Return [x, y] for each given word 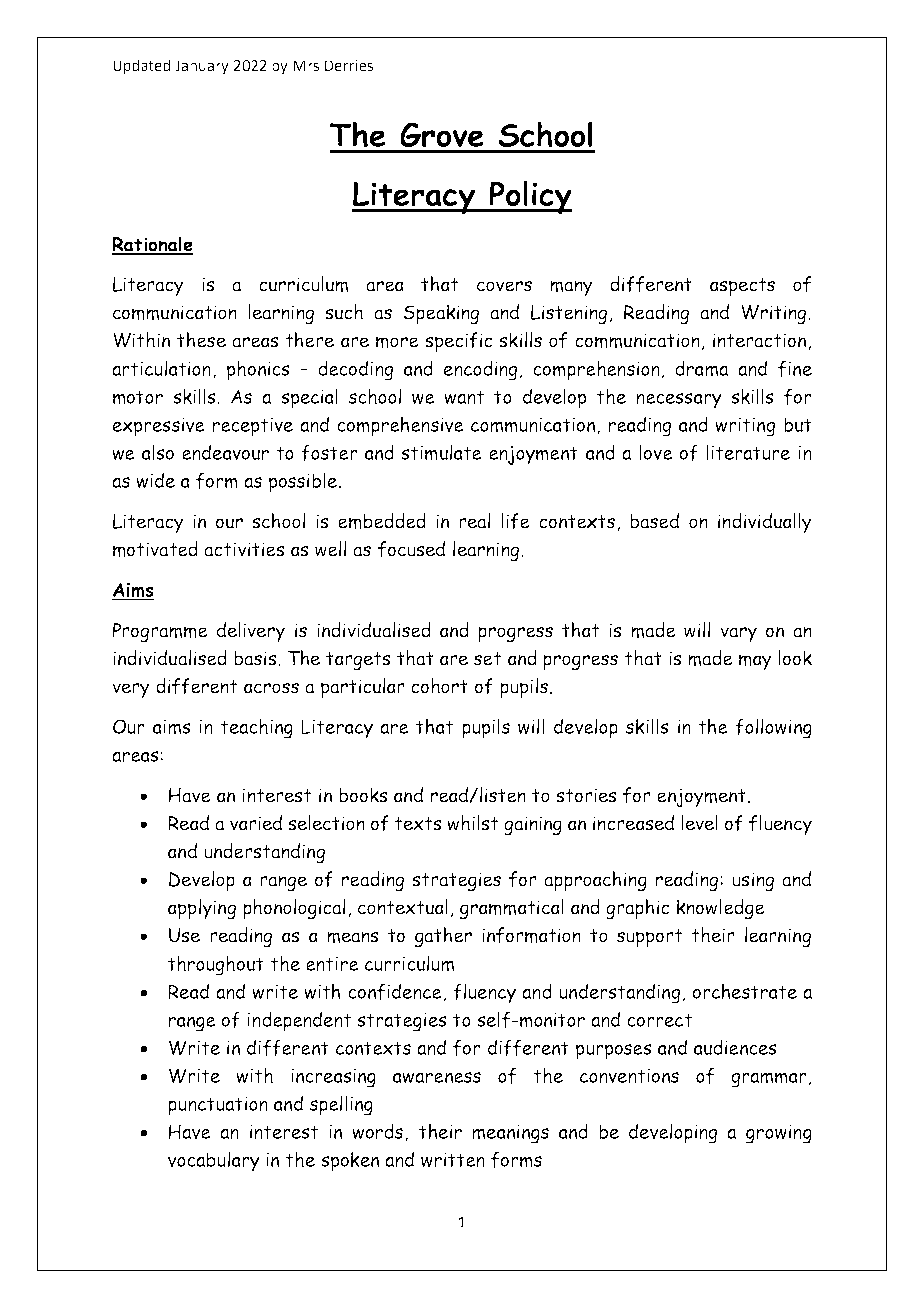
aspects [742, 287]
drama [701, 368]
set [487, 659]
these [201, 340]
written [453, 1160]
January [202, 67]
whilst [472, 823]
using [753, 881]
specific [459, 342]
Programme [160, 632]
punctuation [218, 1106]
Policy [529, 197]
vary [738, 634]
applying [202, 909]
